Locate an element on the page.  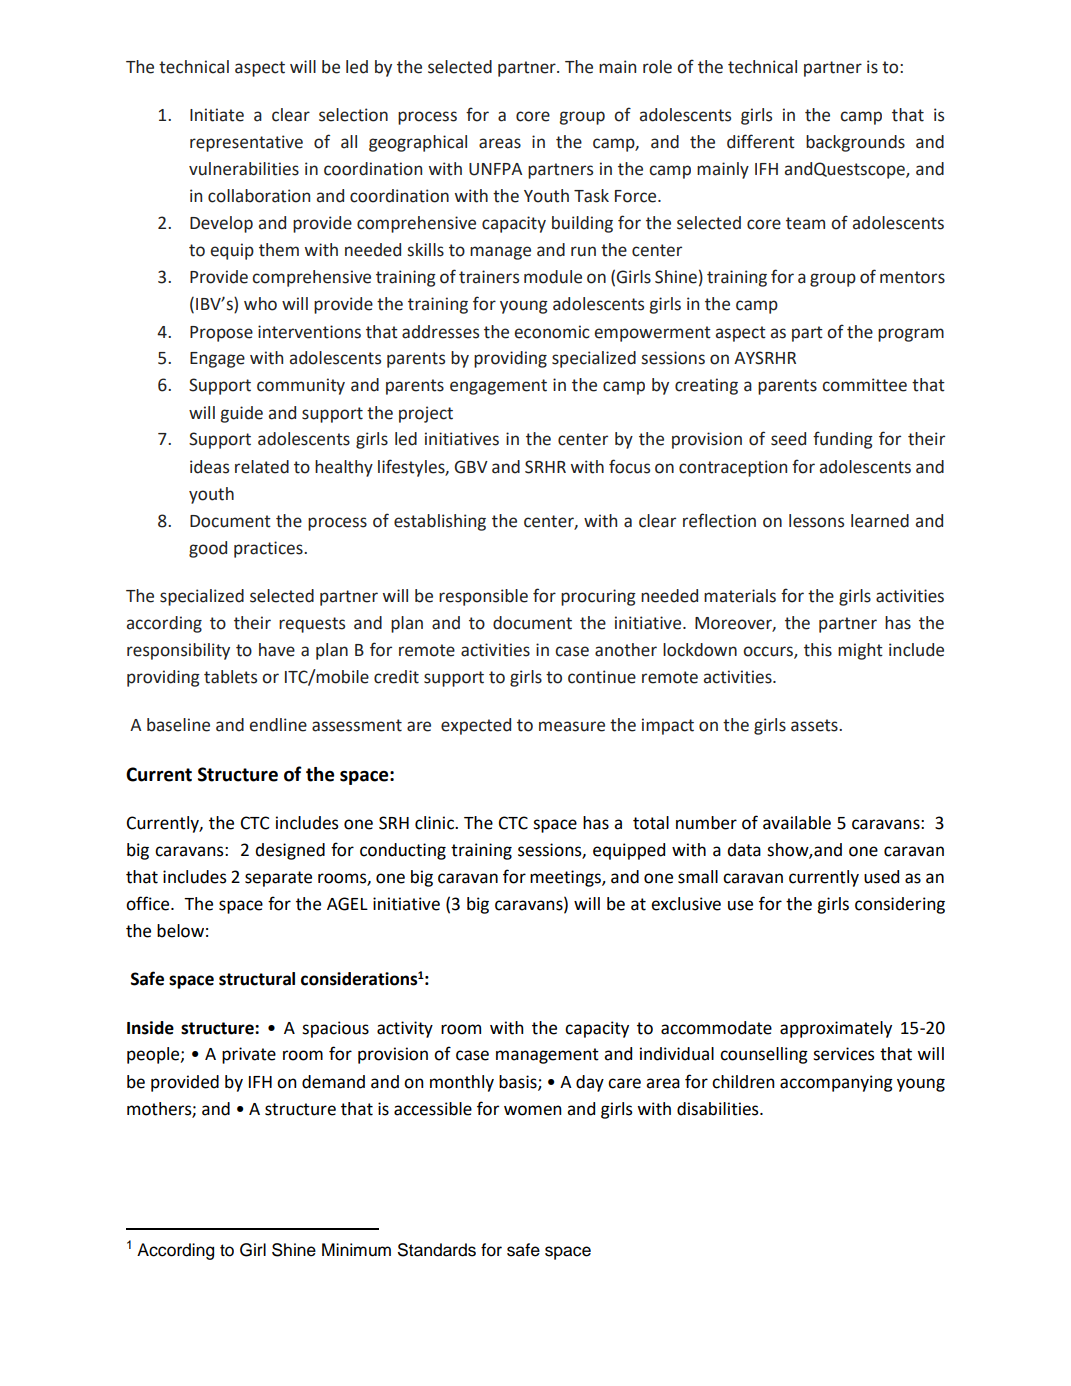
meetings is located at coordinates (566, 878).
